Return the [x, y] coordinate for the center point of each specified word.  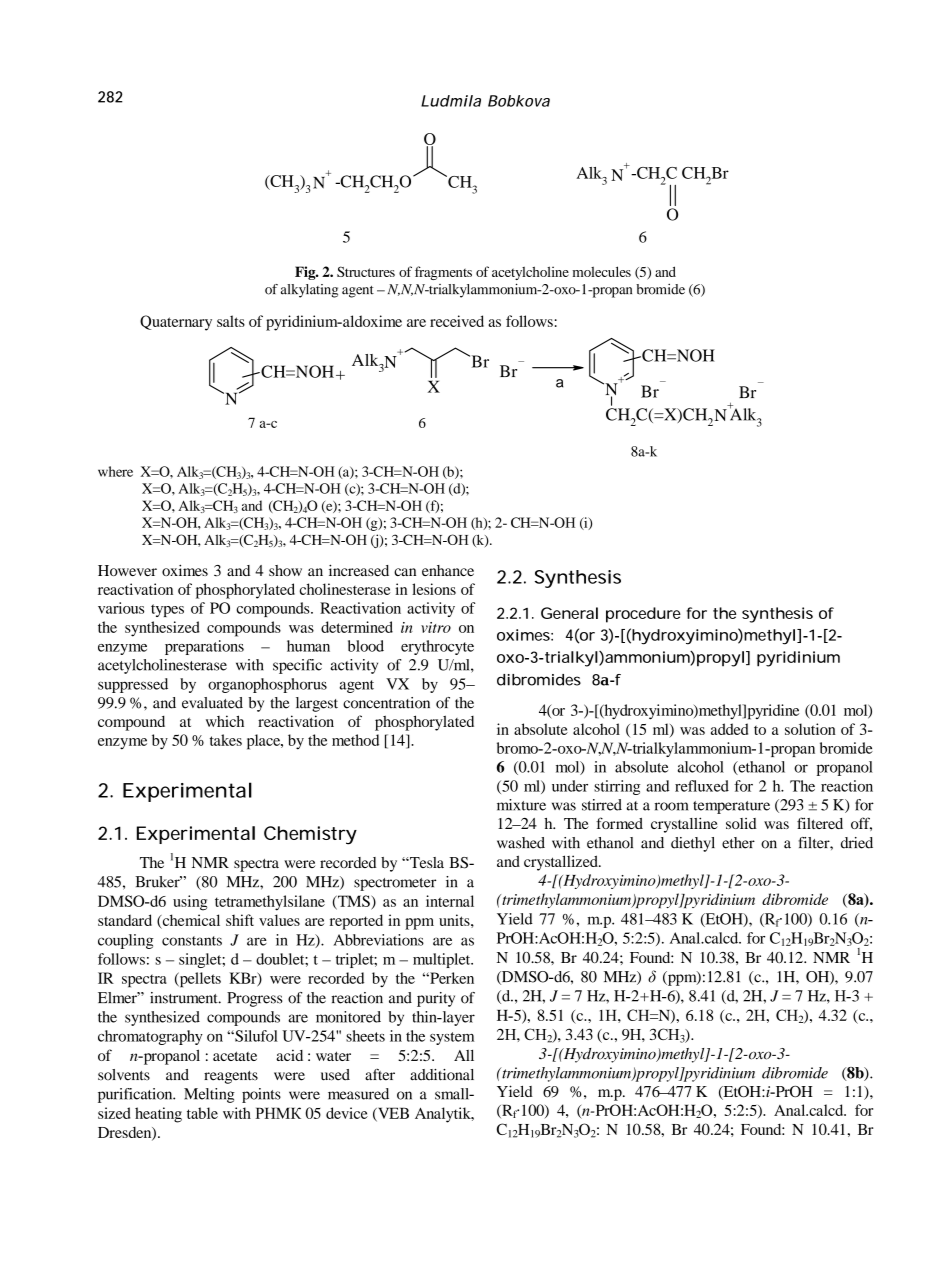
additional [442, 1075]
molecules [602, 271]
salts [231, 321]
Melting [209, 1095]
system [452, 1038]
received [457, 321]
